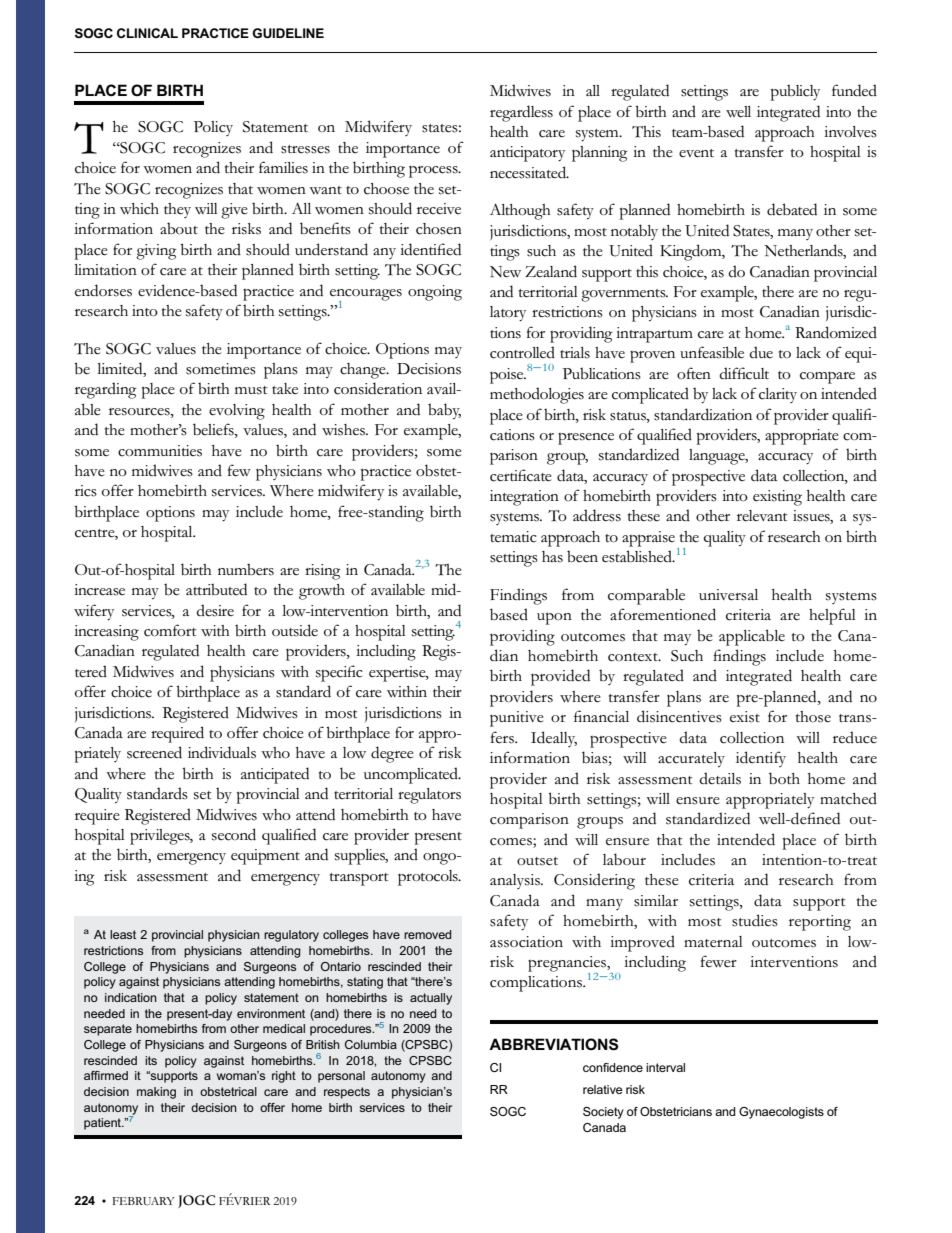 The height and width of the image is (1233, 952). I want to click on regardless, so click(521, 113).
